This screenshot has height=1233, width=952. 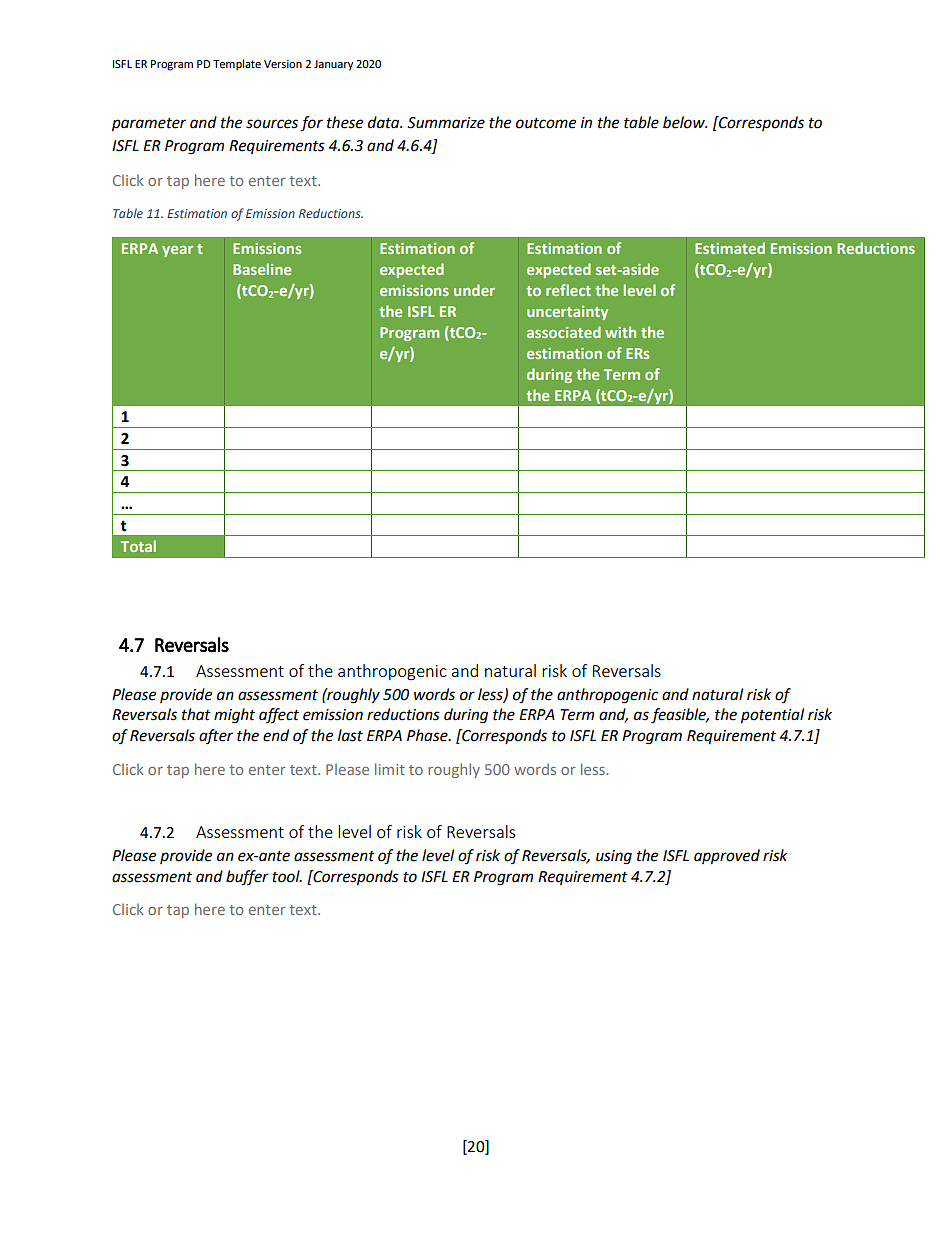 I want to click on associated, so click(x=564, y=332).
